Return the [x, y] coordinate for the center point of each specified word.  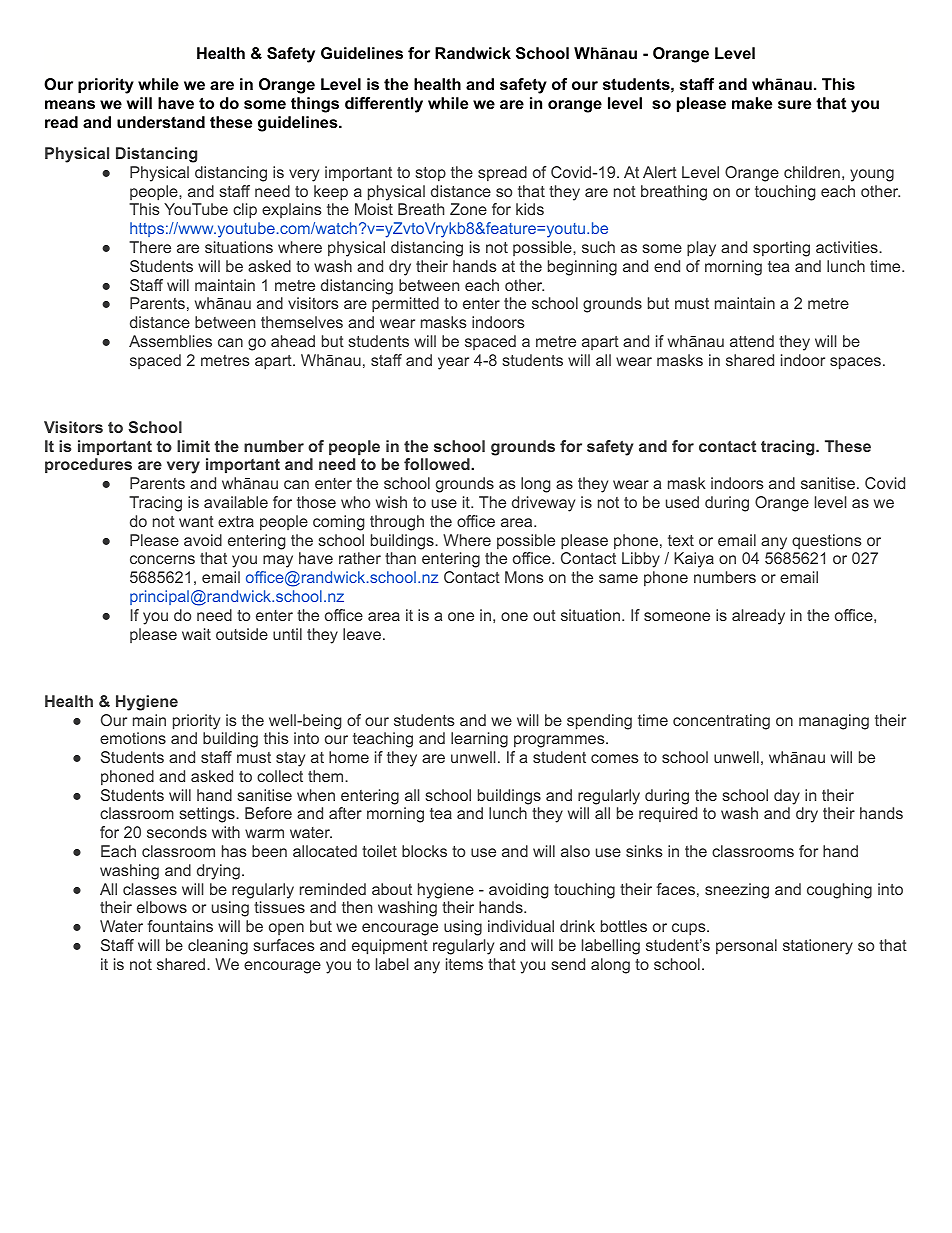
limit [193, 446]
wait [196, 634]
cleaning [218, 947]
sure [794, 104]
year [453, 363]
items [464, 964]
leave [362, 634]
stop [431, 174]
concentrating [721, 722]
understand [161, 122]
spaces [855, 363]
